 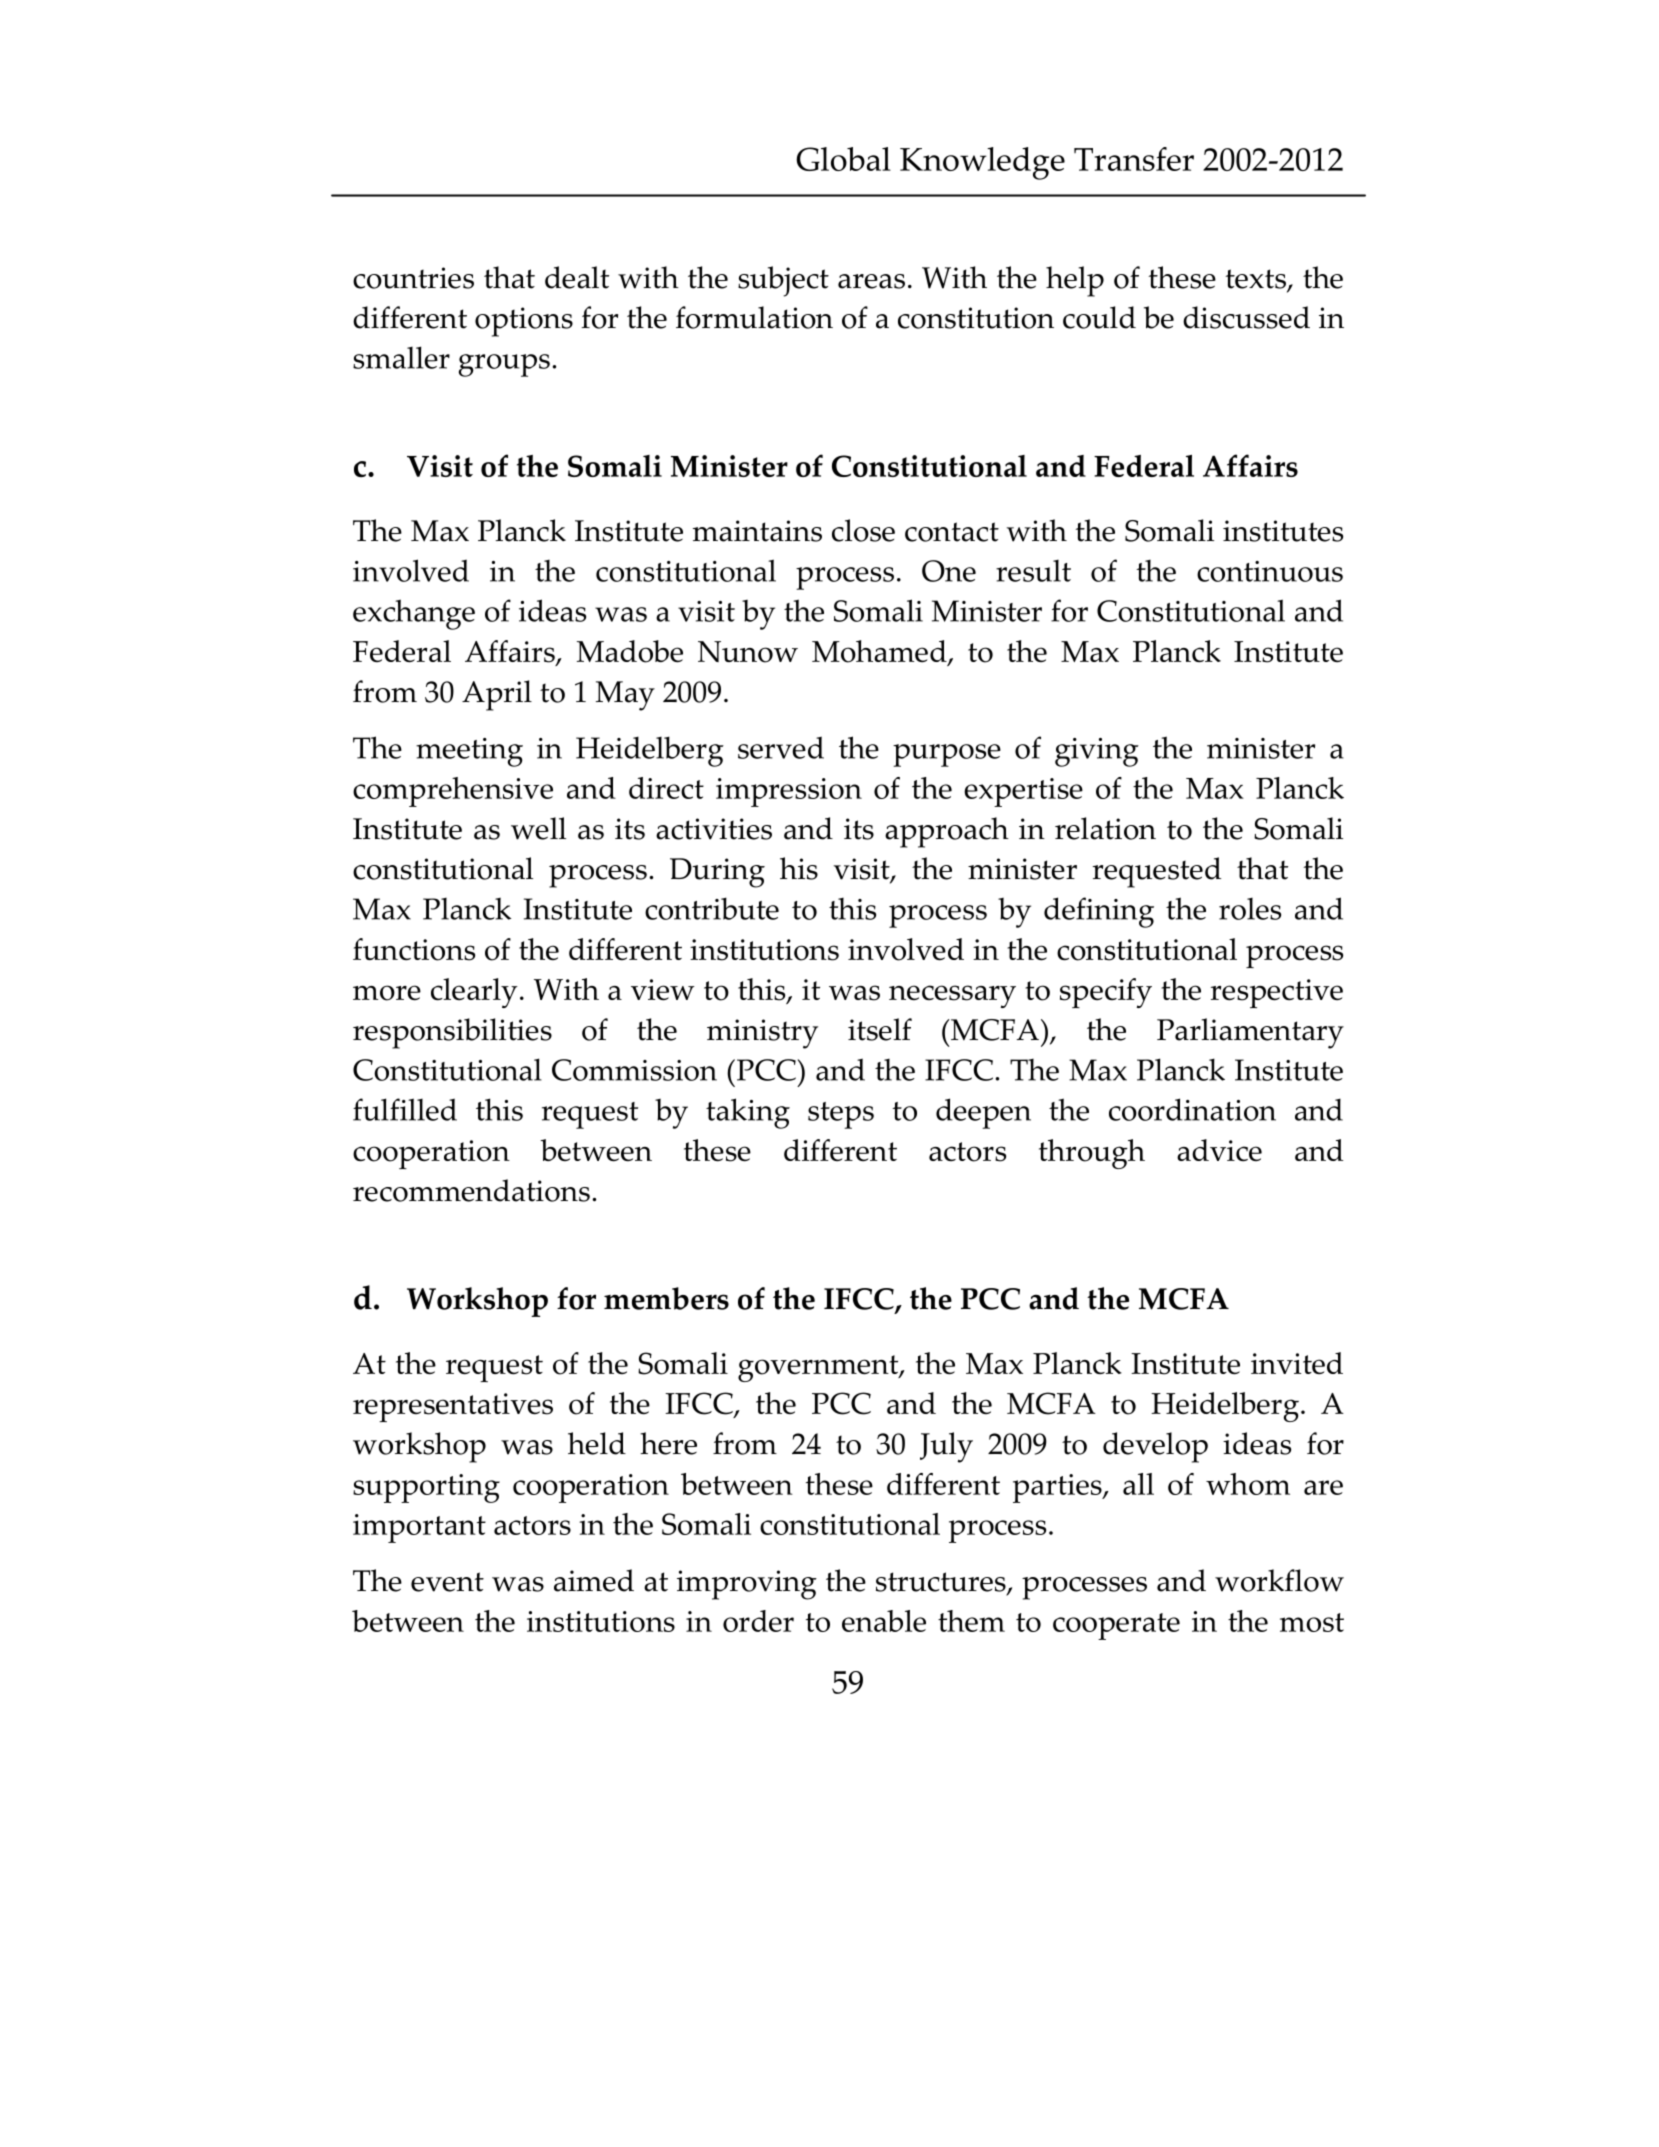 I want to click on itself, so click(x=880, y=1029).
